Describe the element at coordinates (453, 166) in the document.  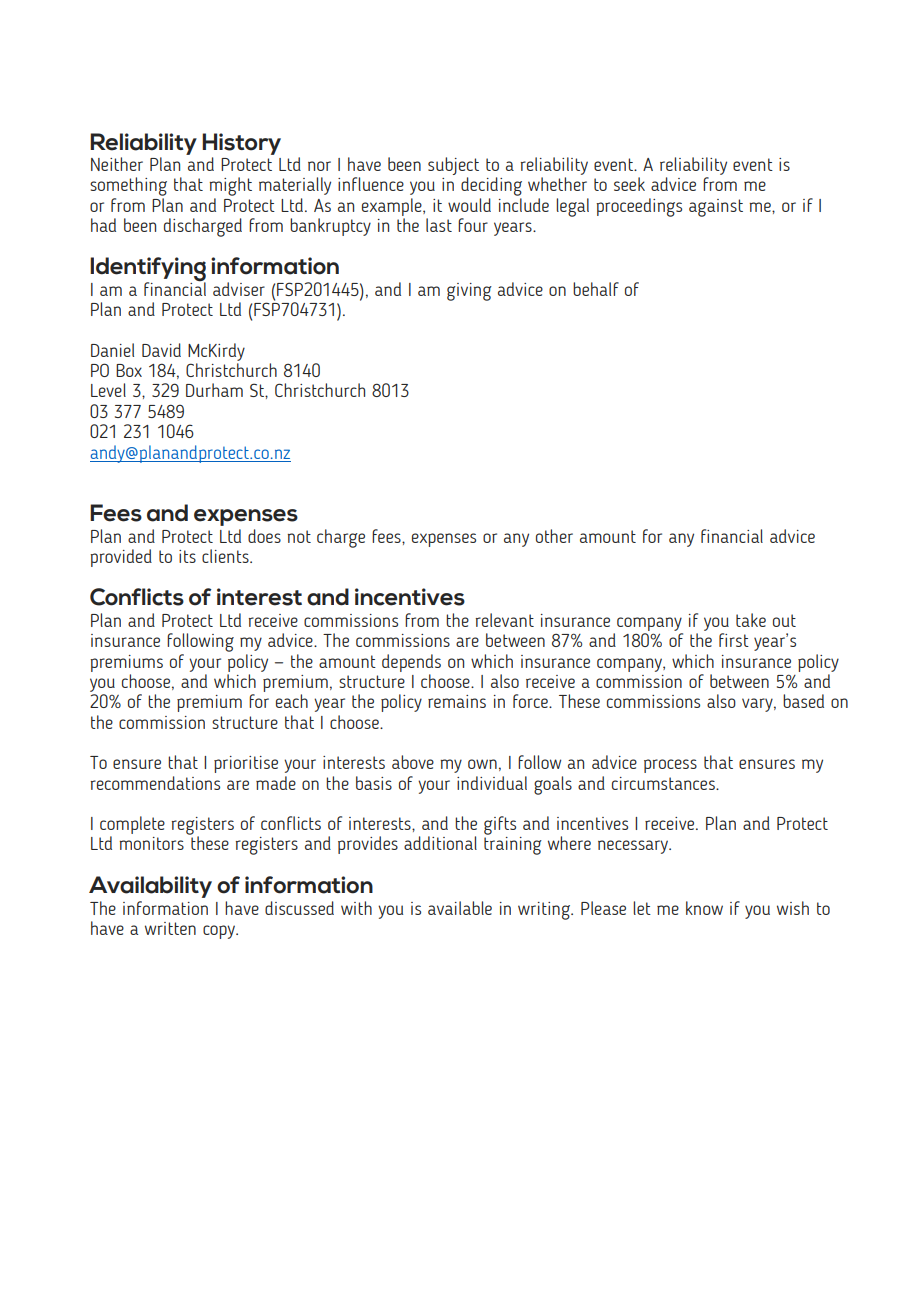
I see `subject` at that location.
